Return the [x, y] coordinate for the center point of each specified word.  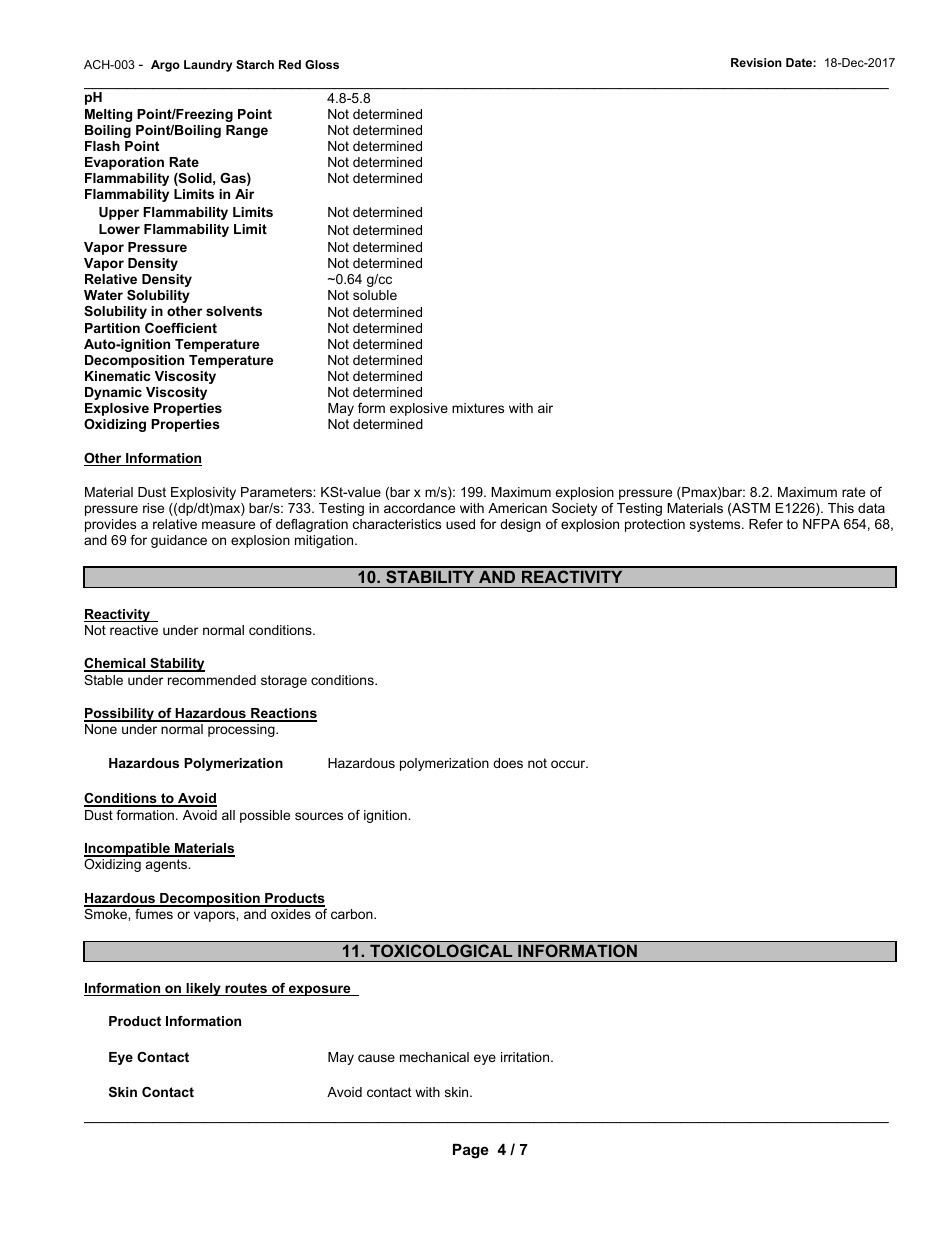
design [520, 525]
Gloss [322, 64]
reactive [134, 630]
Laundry [208, 66]
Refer [766, 524]
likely [203, 989]
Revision [756, 62]
